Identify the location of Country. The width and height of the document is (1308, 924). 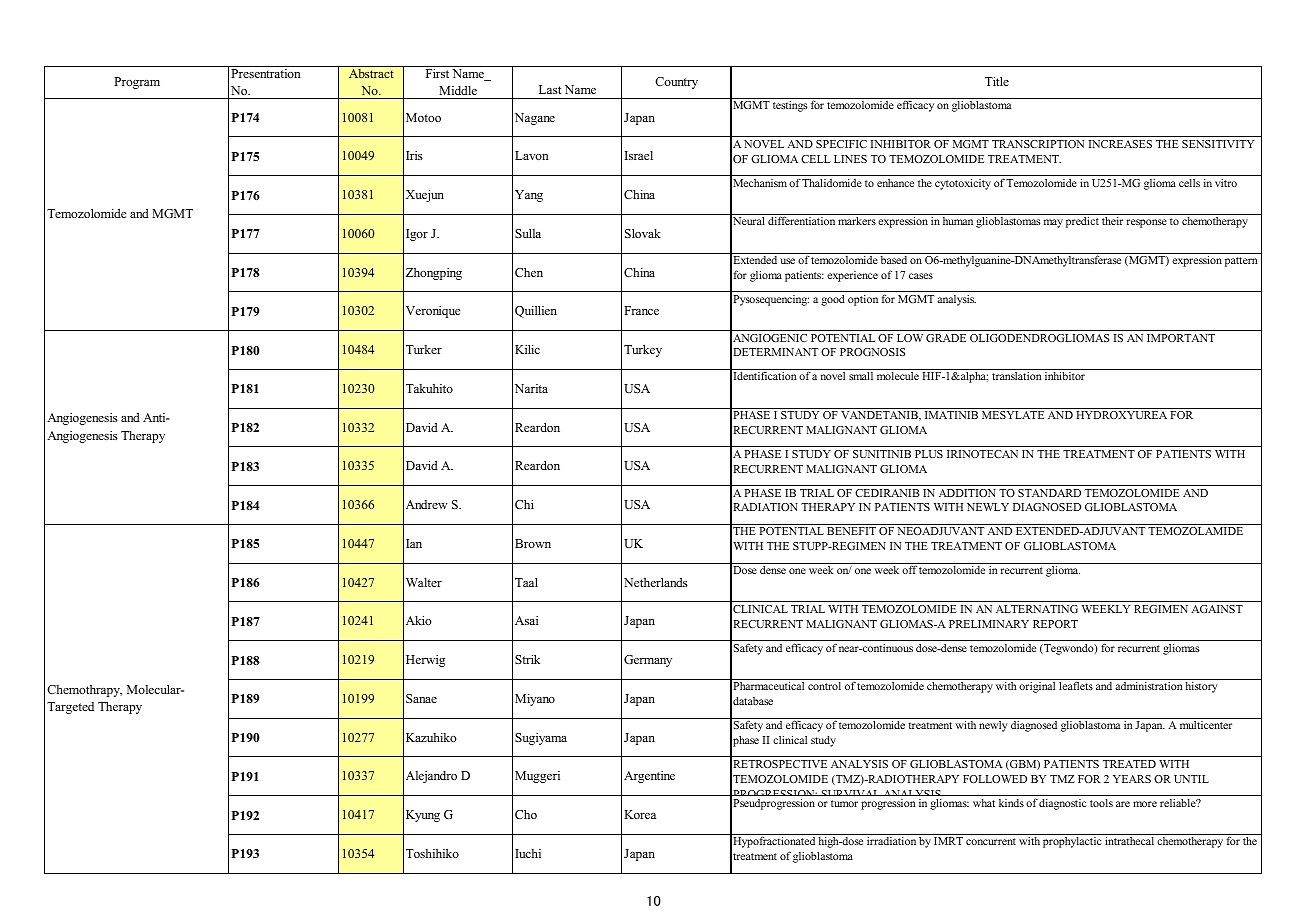
(676, 83).
